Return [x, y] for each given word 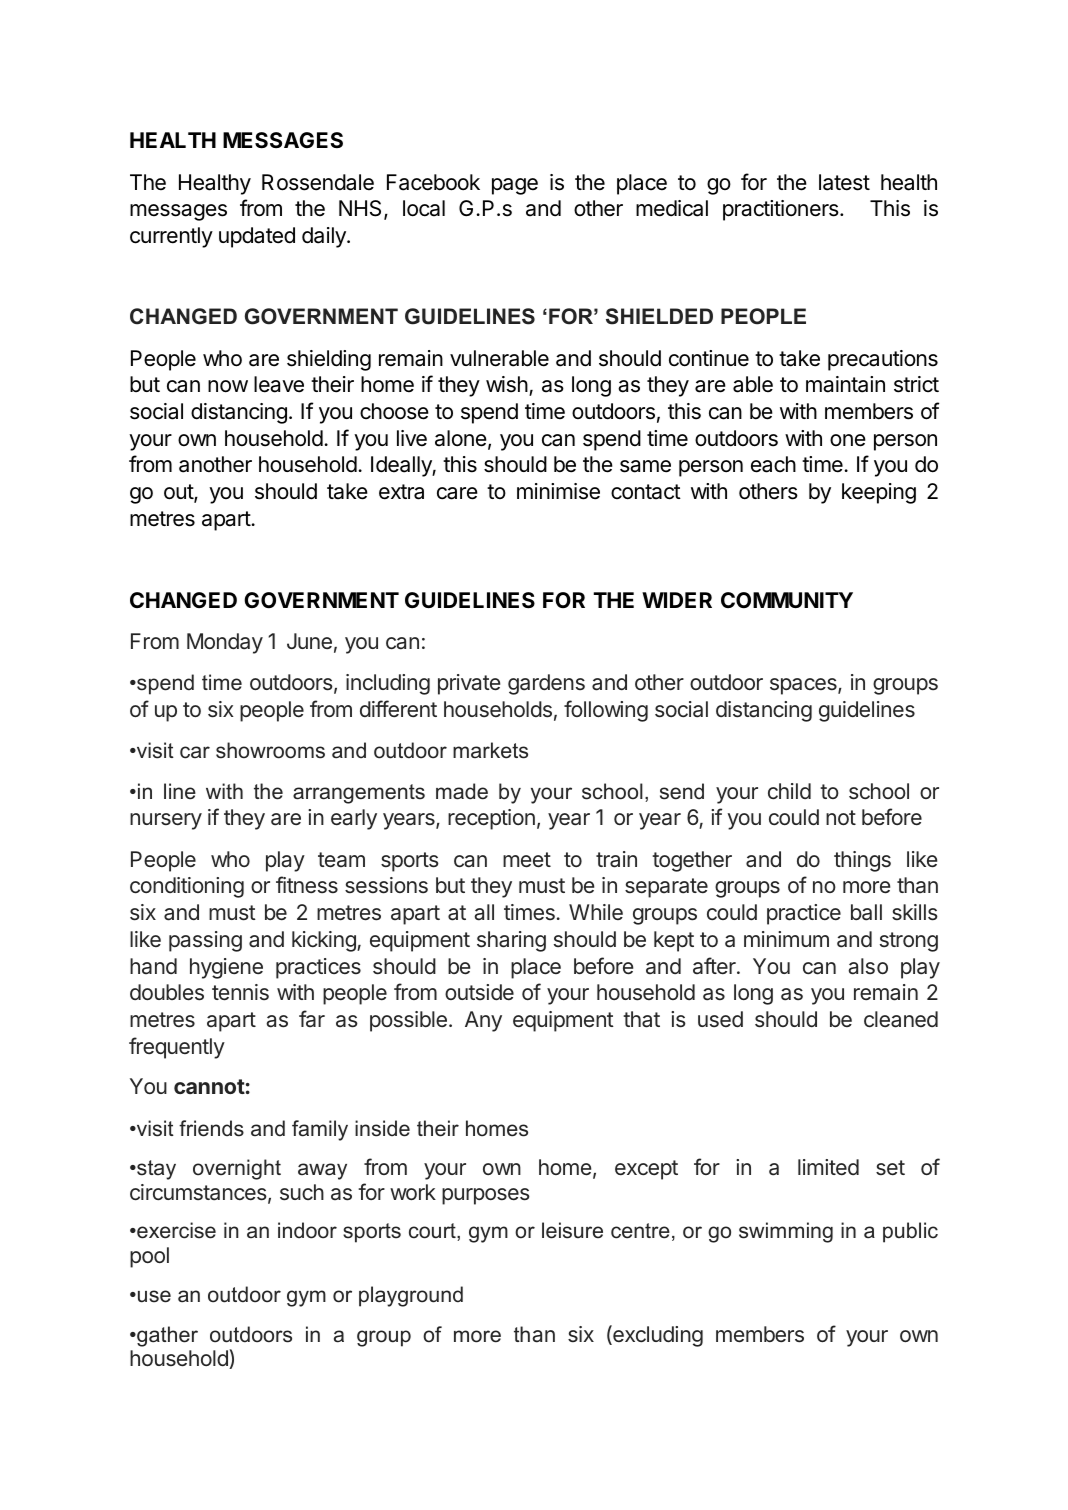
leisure [572, 1230]
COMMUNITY [787, 600]
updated [257, 237]
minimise [558, 491]
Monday [225, 643]
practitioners [782, 210]
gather [166, 1336]
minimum [786, 939]
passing [205, 941]
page [515, 186]
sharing [511, 941]
